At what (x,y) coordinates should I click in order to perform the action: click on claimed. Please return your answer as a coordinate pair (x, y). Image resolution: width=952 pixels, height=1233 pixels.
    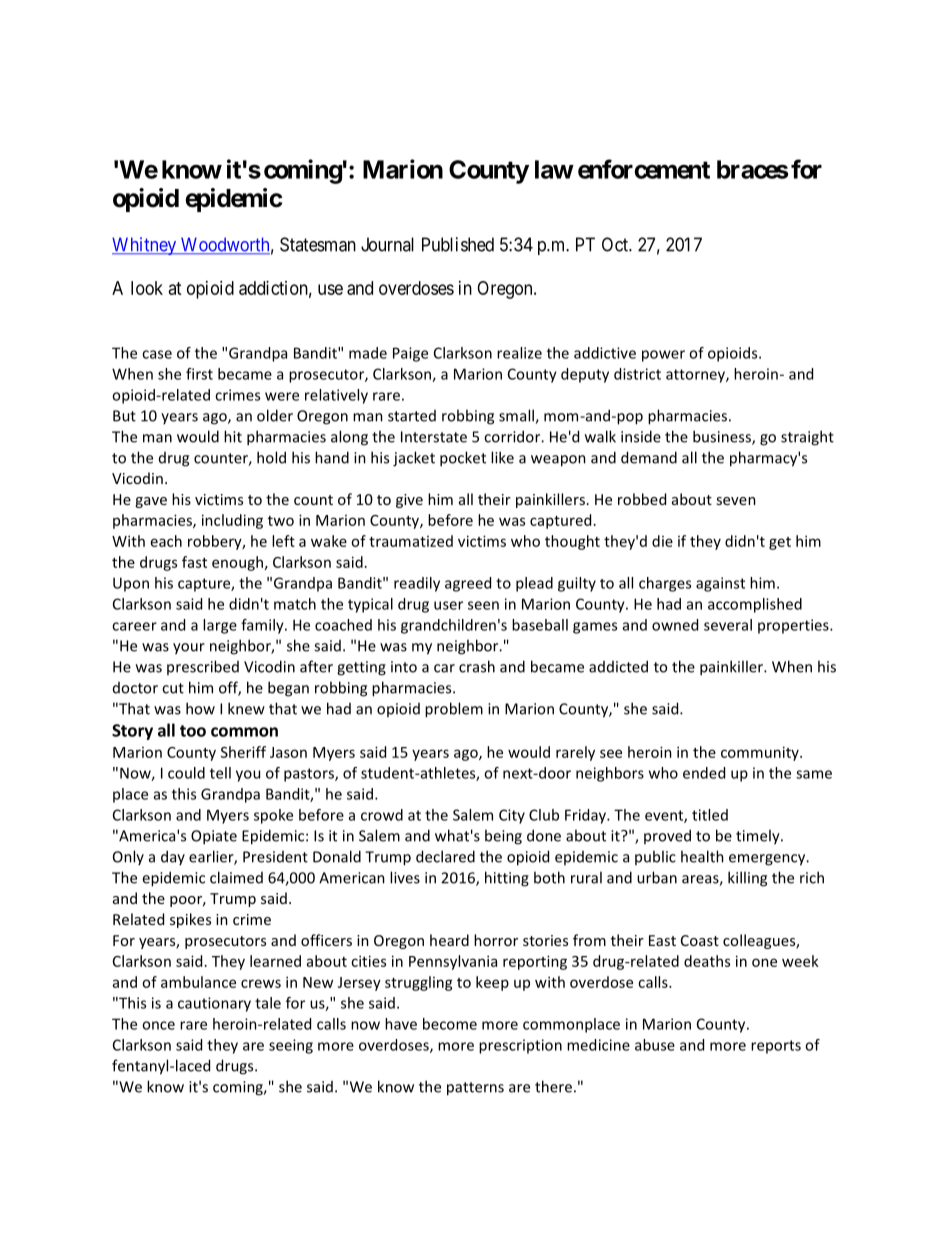
    Looking at the image, I should click on (236, 877).
